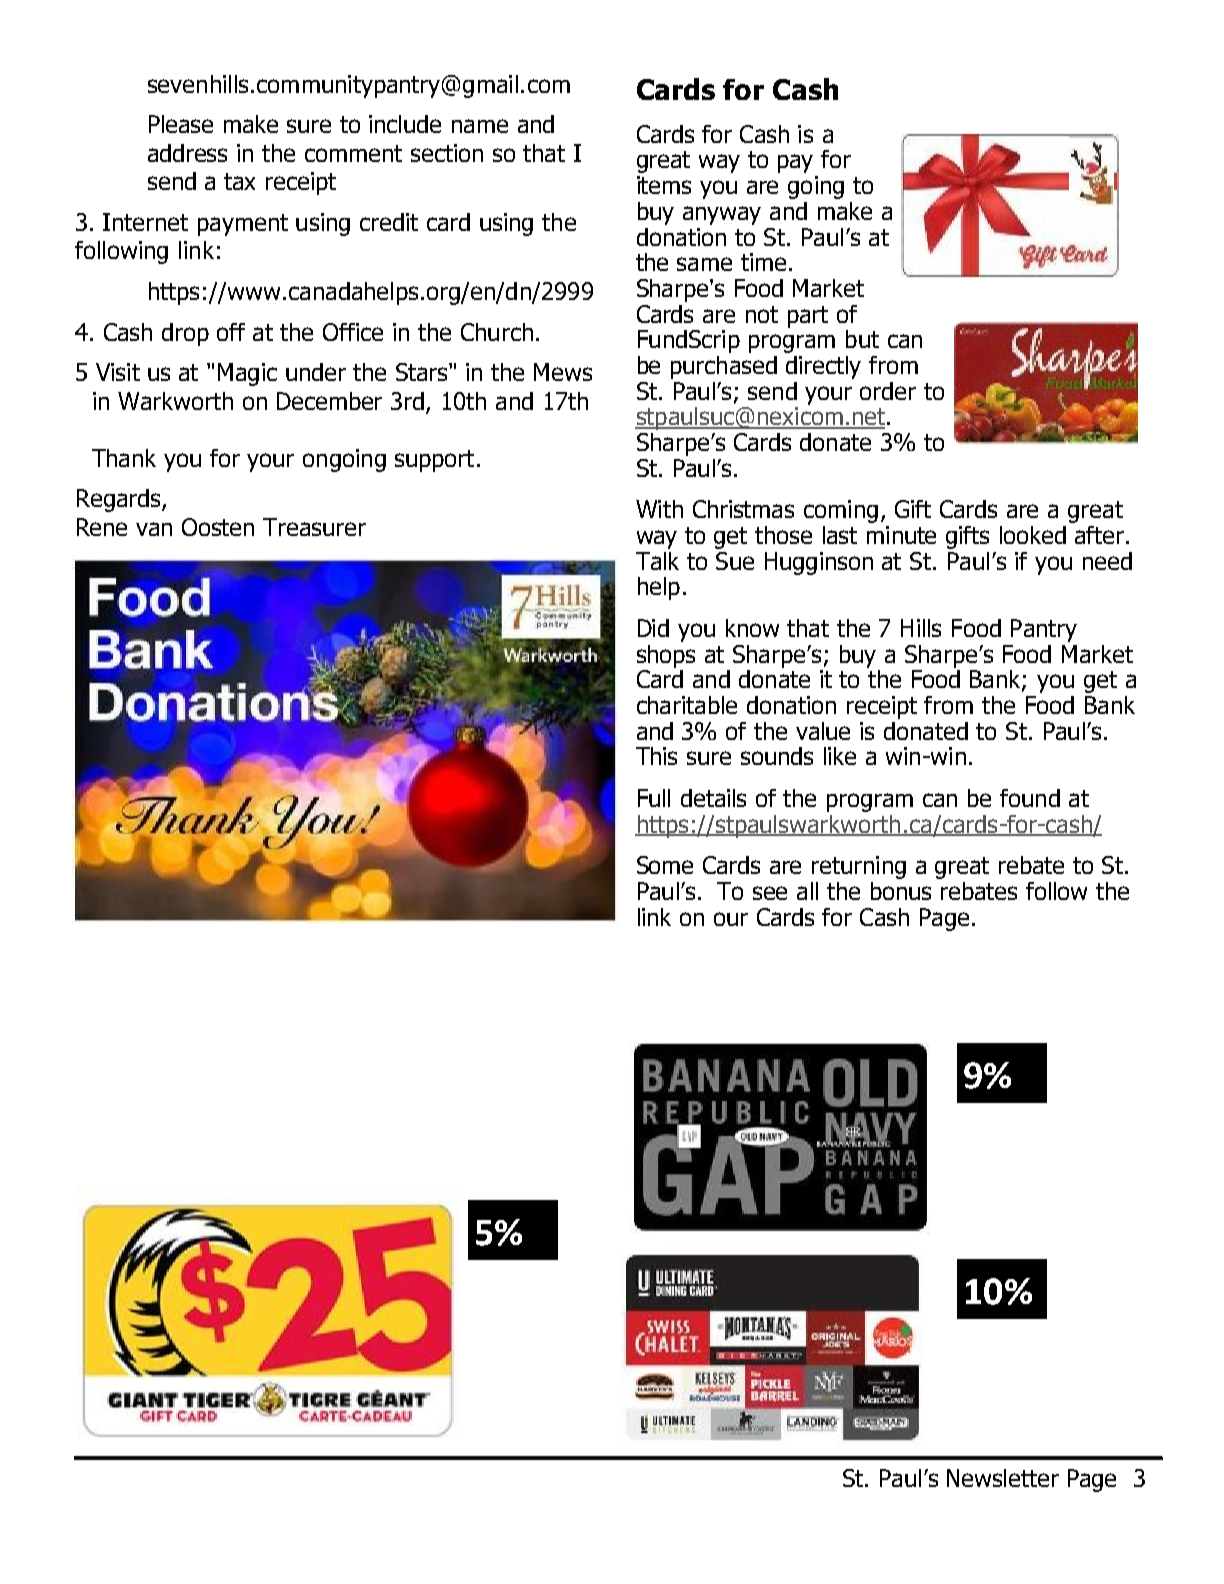 The width and height of the screenshot is (1224, 1584). Describe the element at coordinates (664, 185) in the screenshot. I see `items` at that location.
